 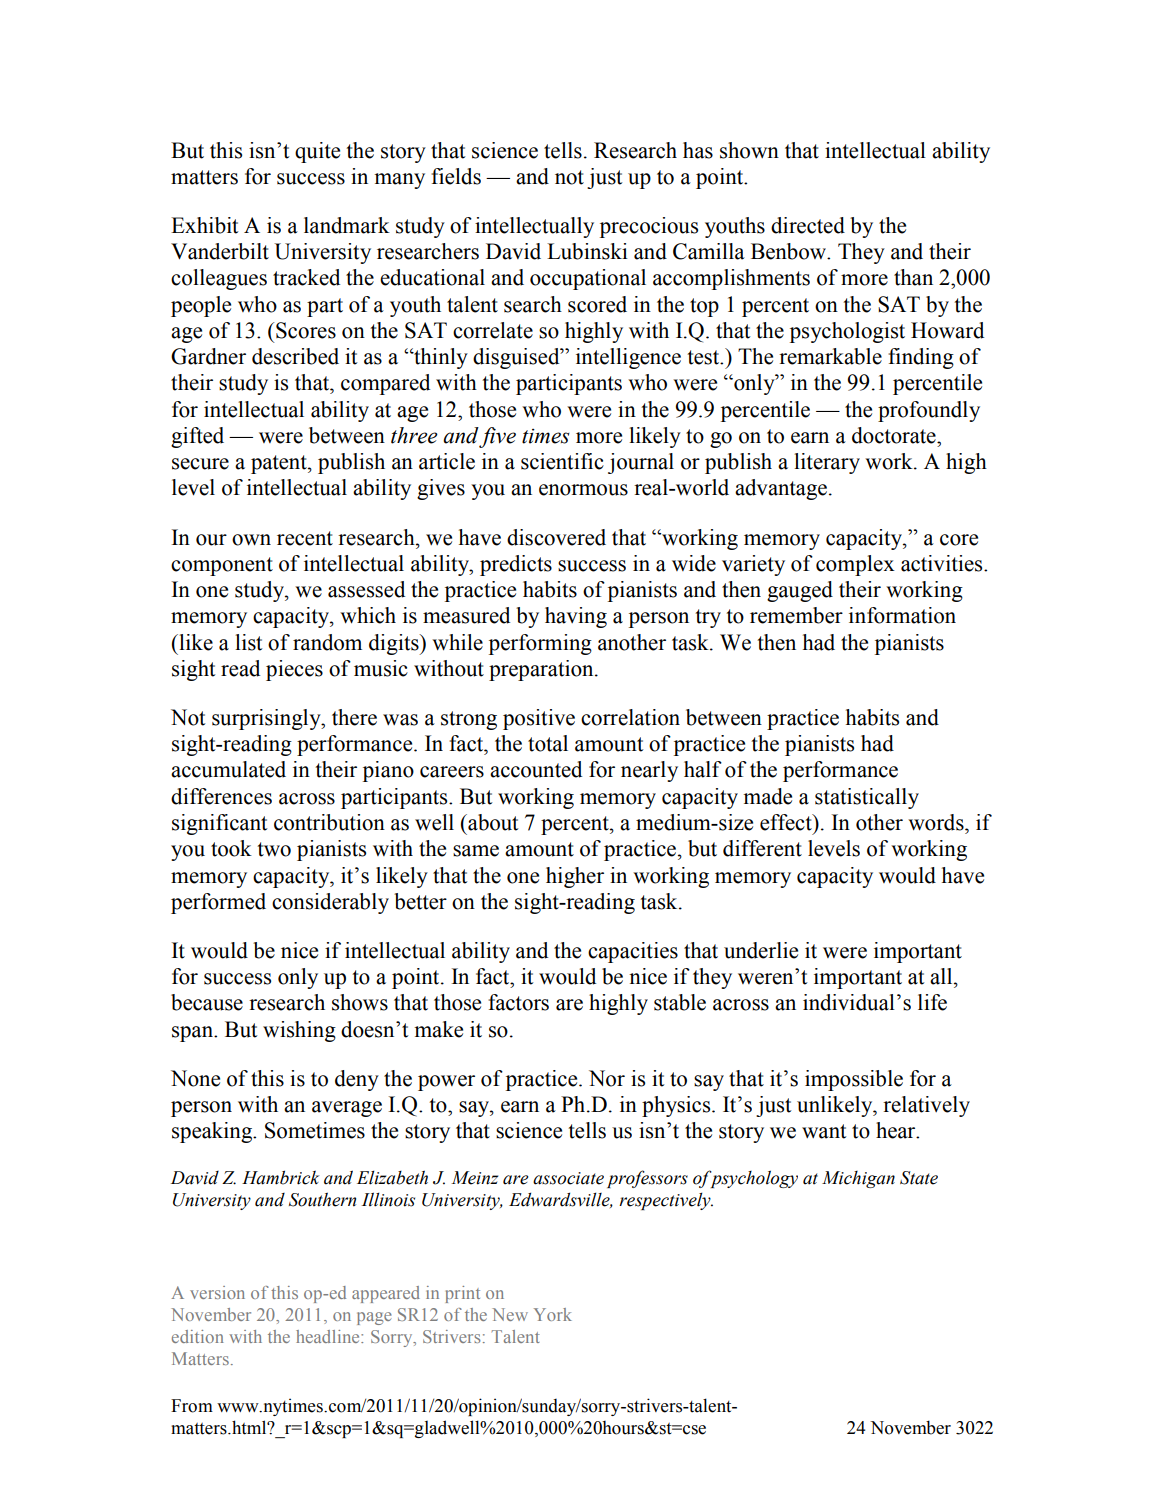 What do you see at coordinates (317, 152) in the screenshot?
I see `quite` at bounding box center [317, 152].
